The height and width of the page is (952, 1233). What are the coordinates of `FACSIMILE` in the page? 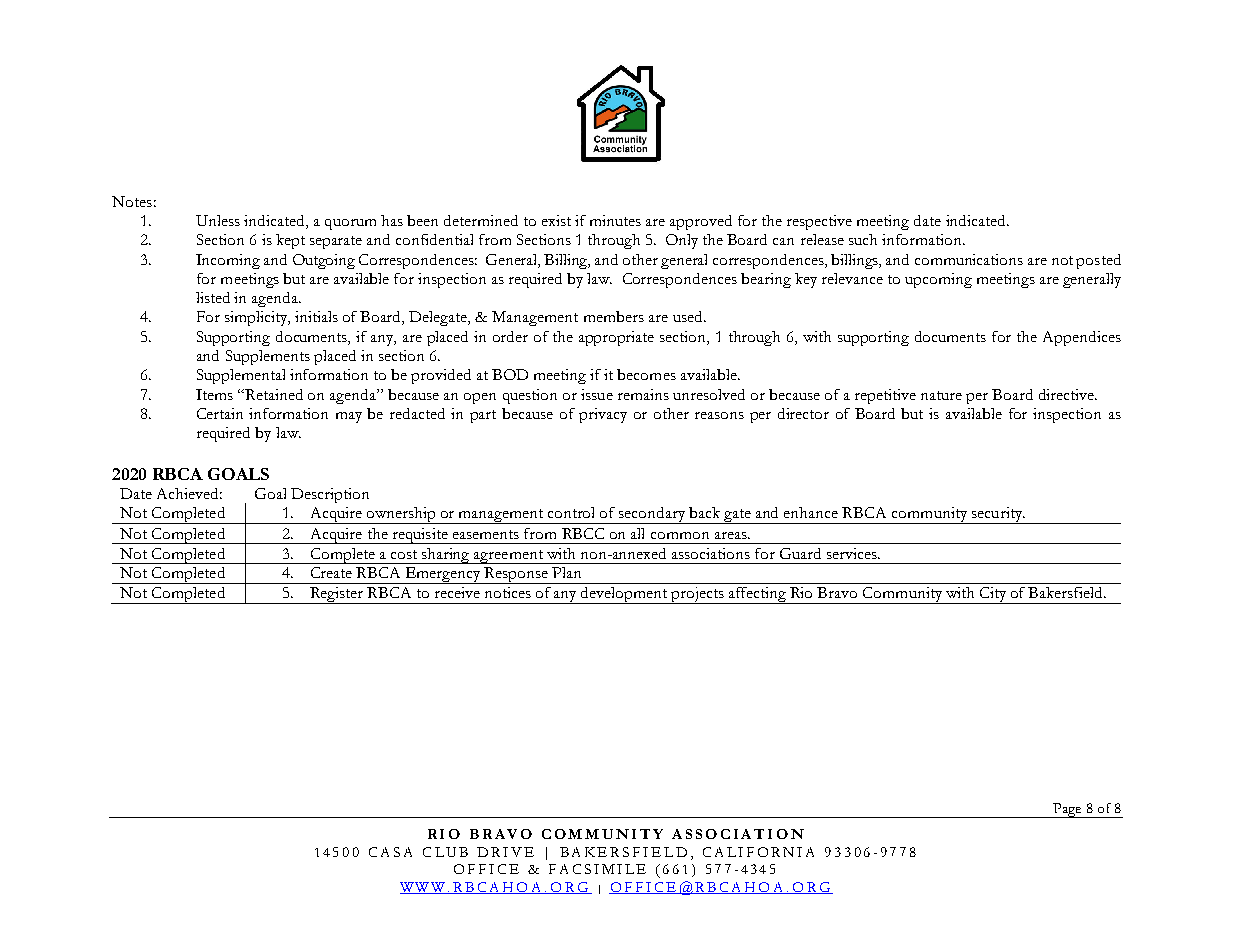 It's located at (597, 869).
